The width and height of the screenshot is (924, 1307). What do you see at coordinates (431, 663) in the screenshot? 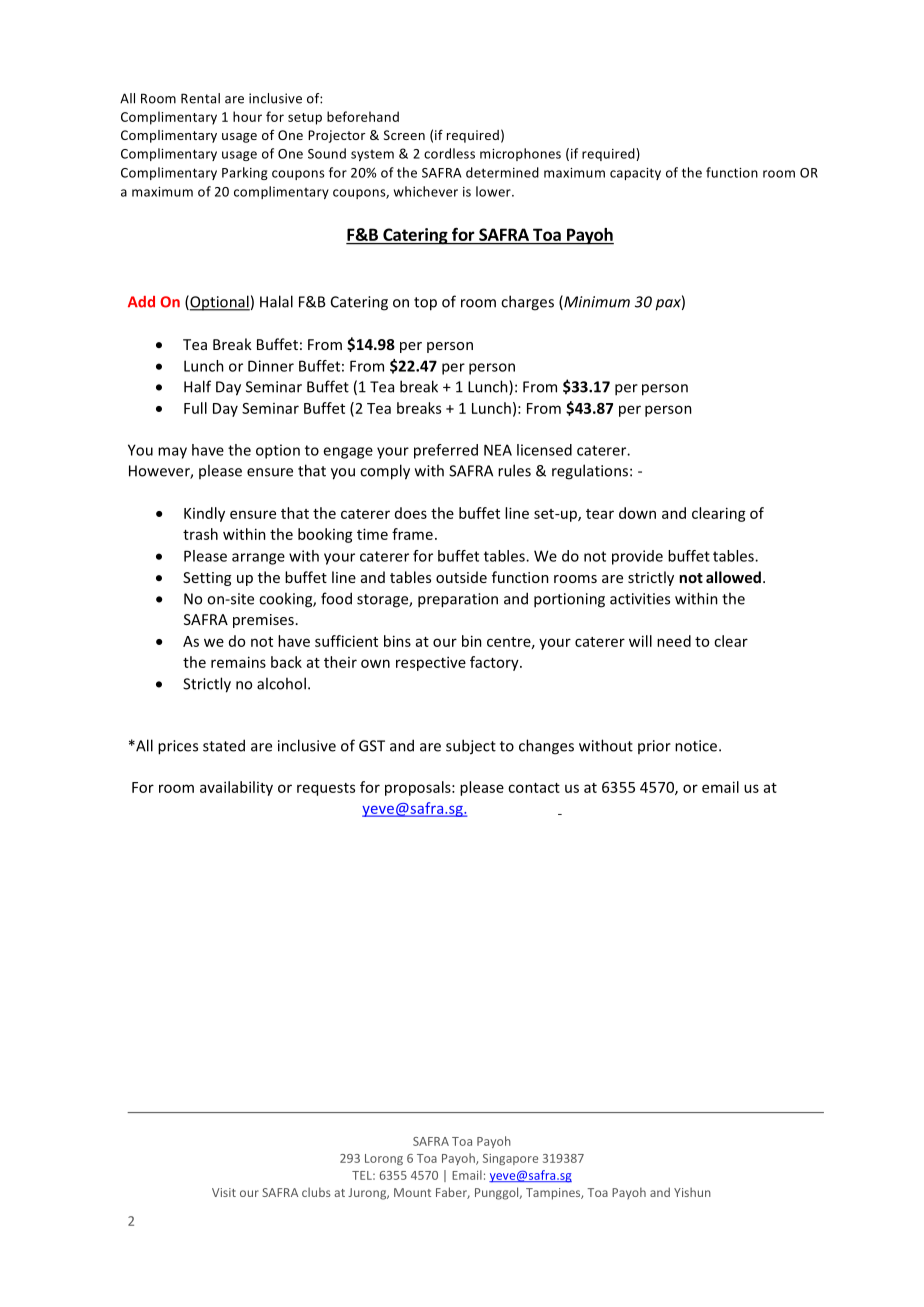
I see `respective` at bounding box center [431, 663].
